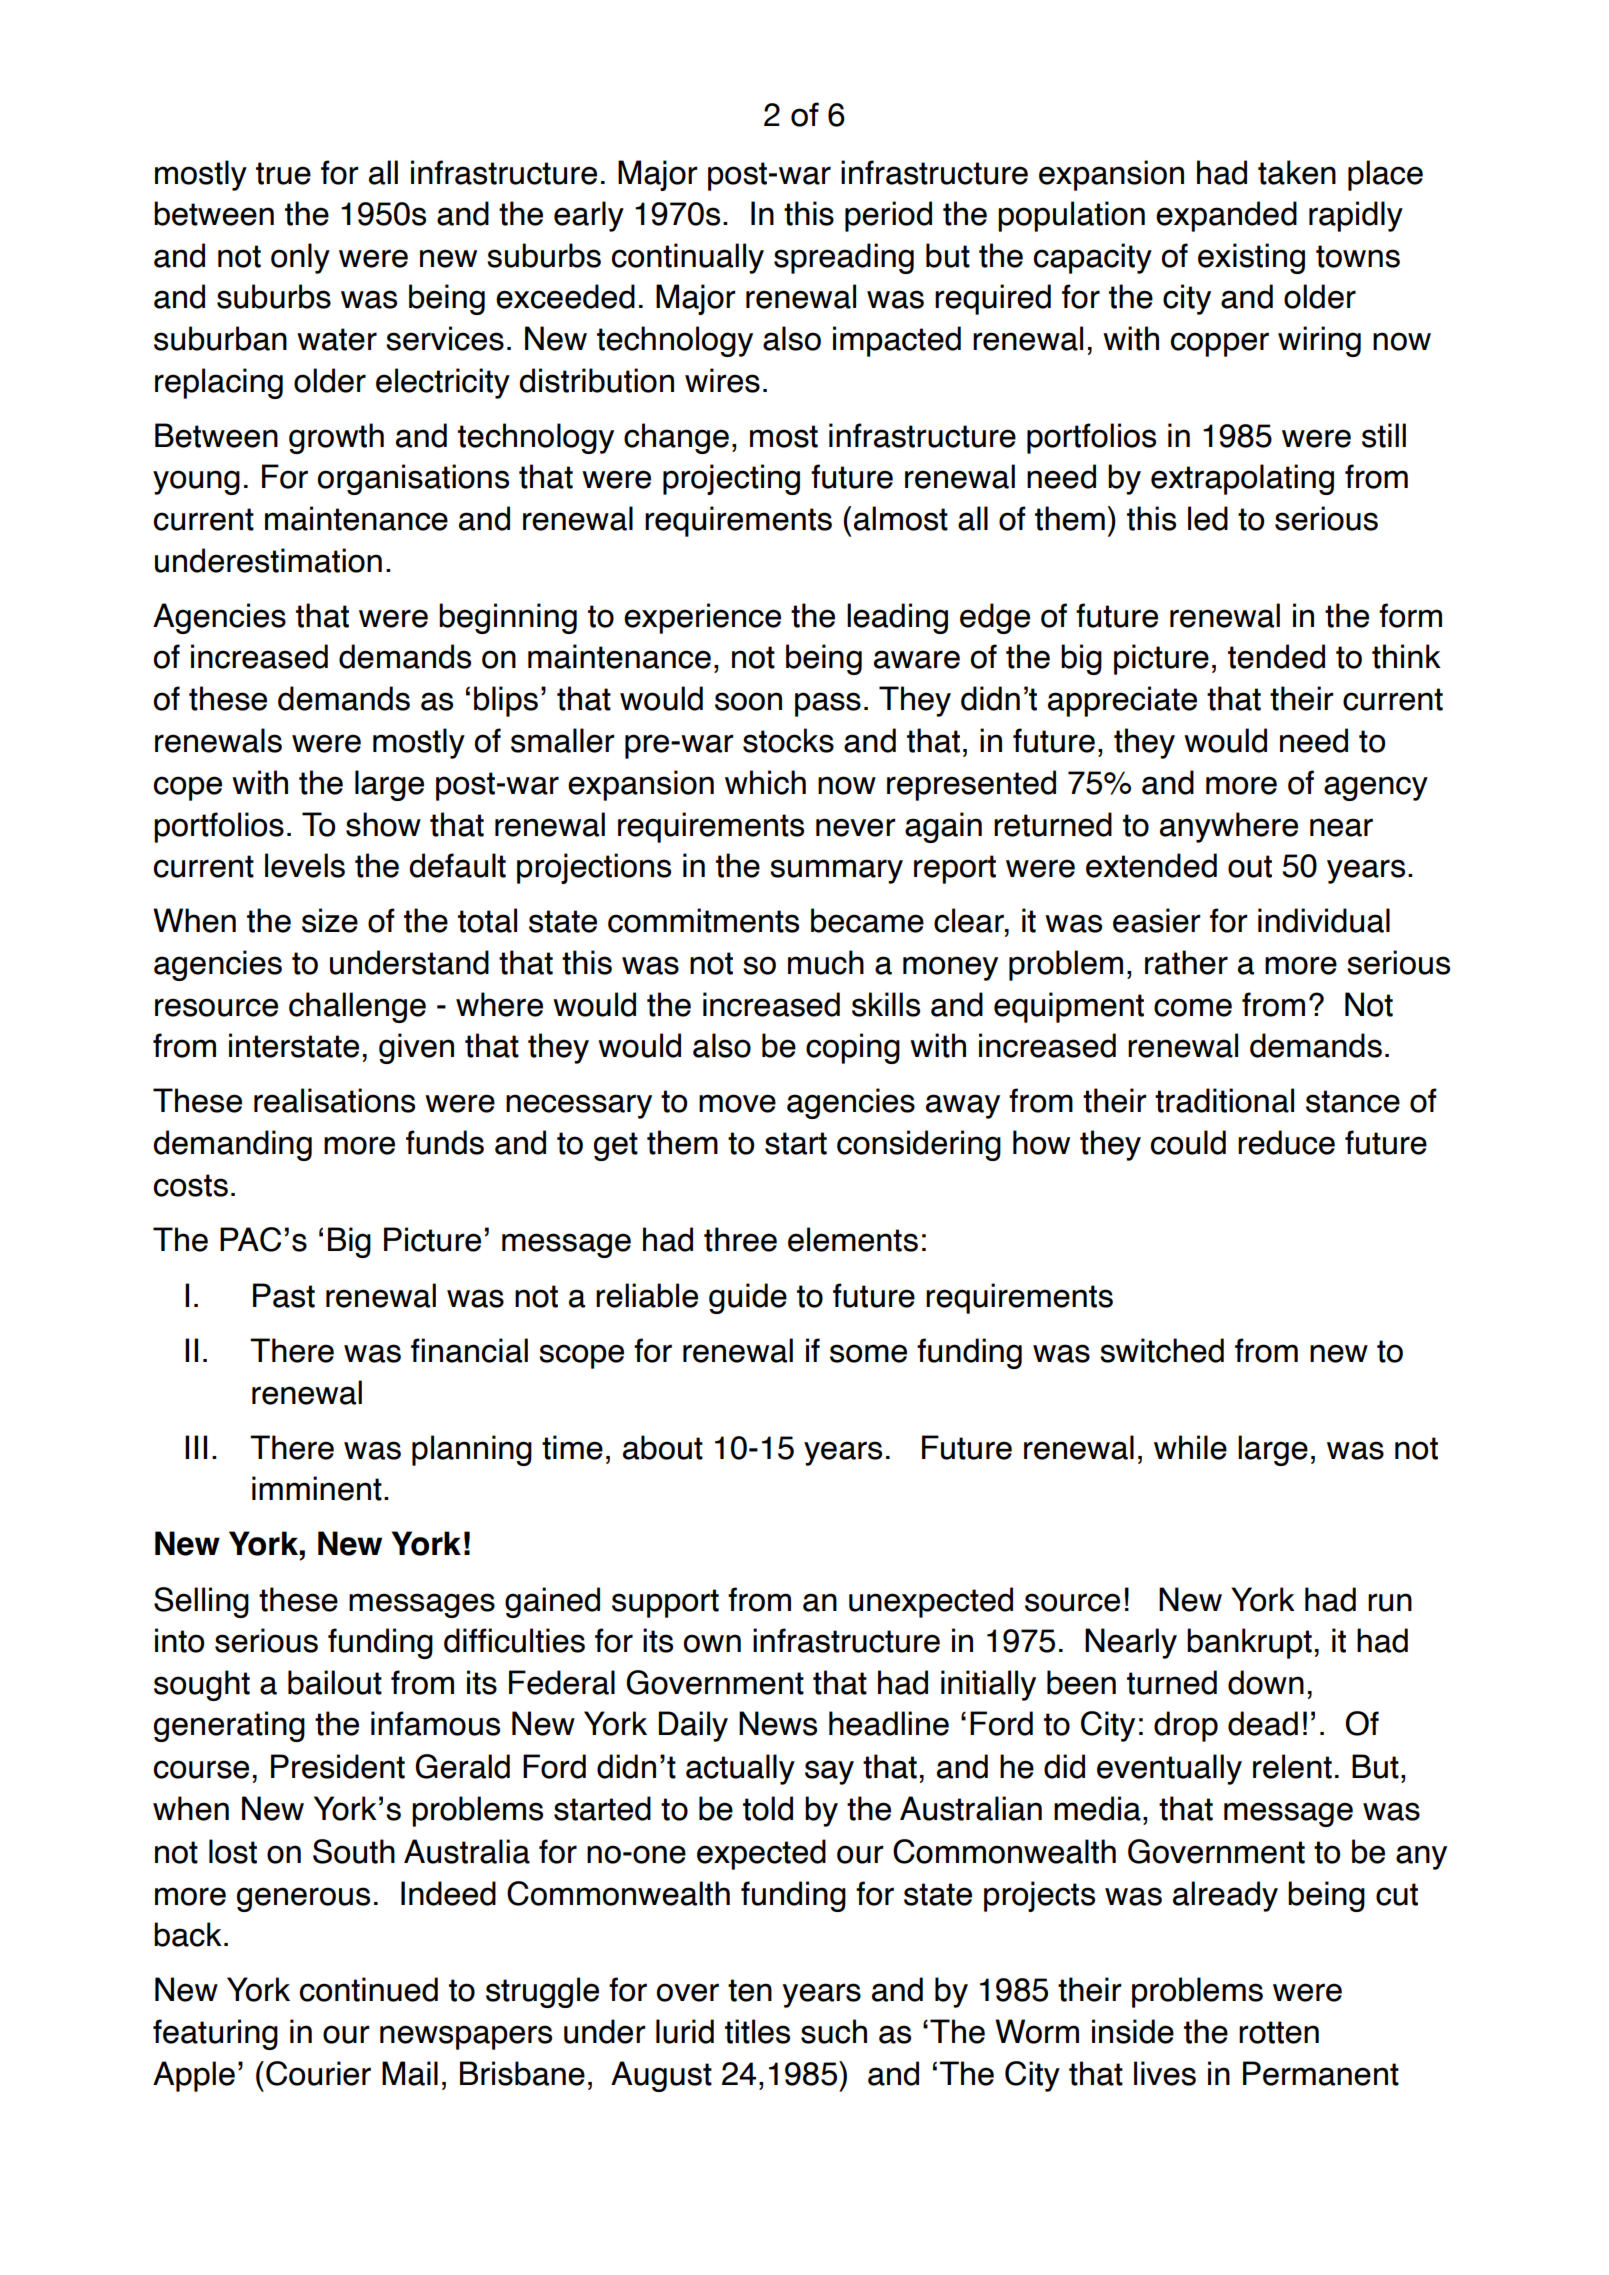  Describe the element at coordinates (844, 258) in the image. I see `spreading` at that location.
